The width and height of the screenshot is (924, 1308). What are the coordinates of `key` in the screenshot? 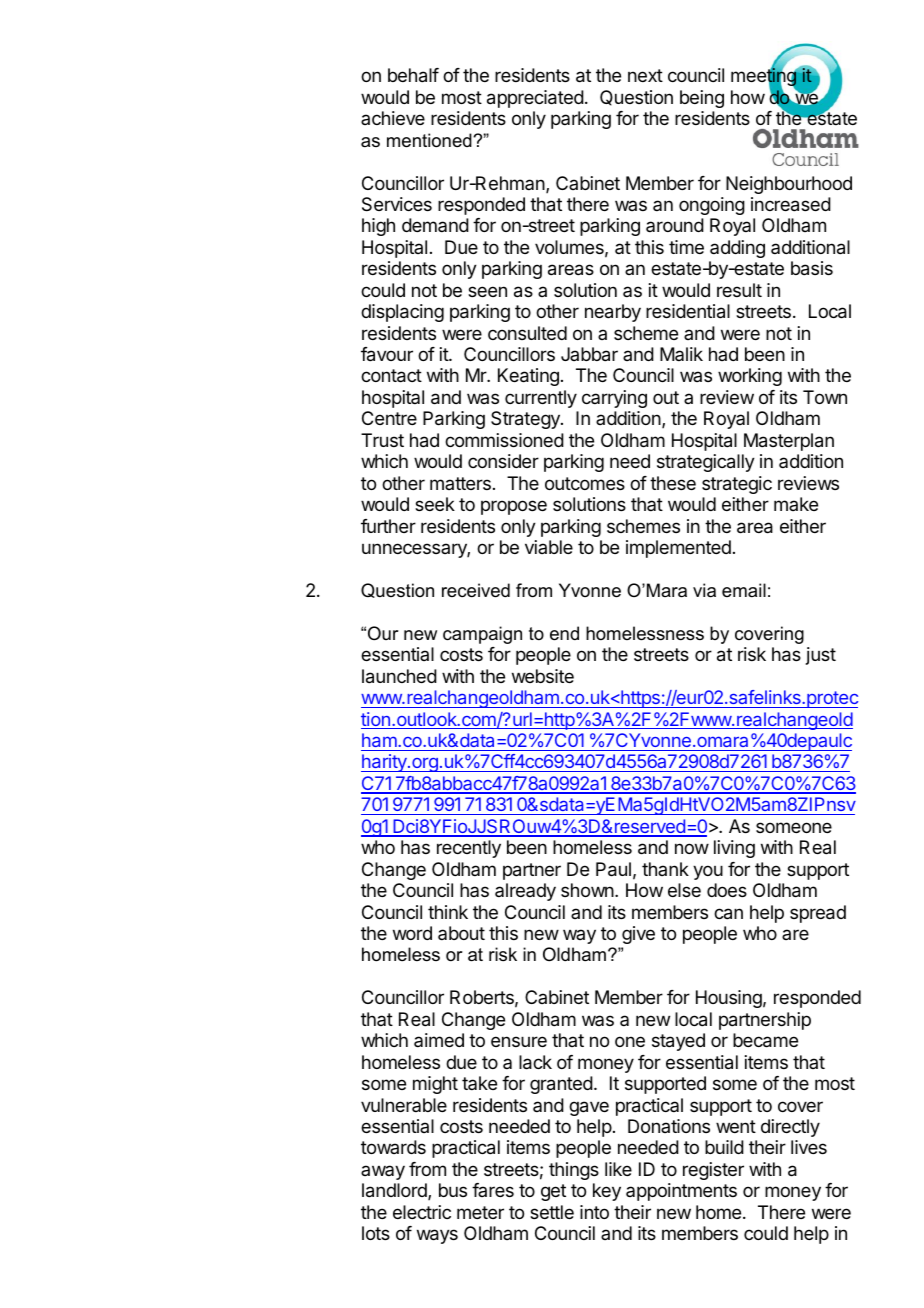 It's located at (607, 1192).
